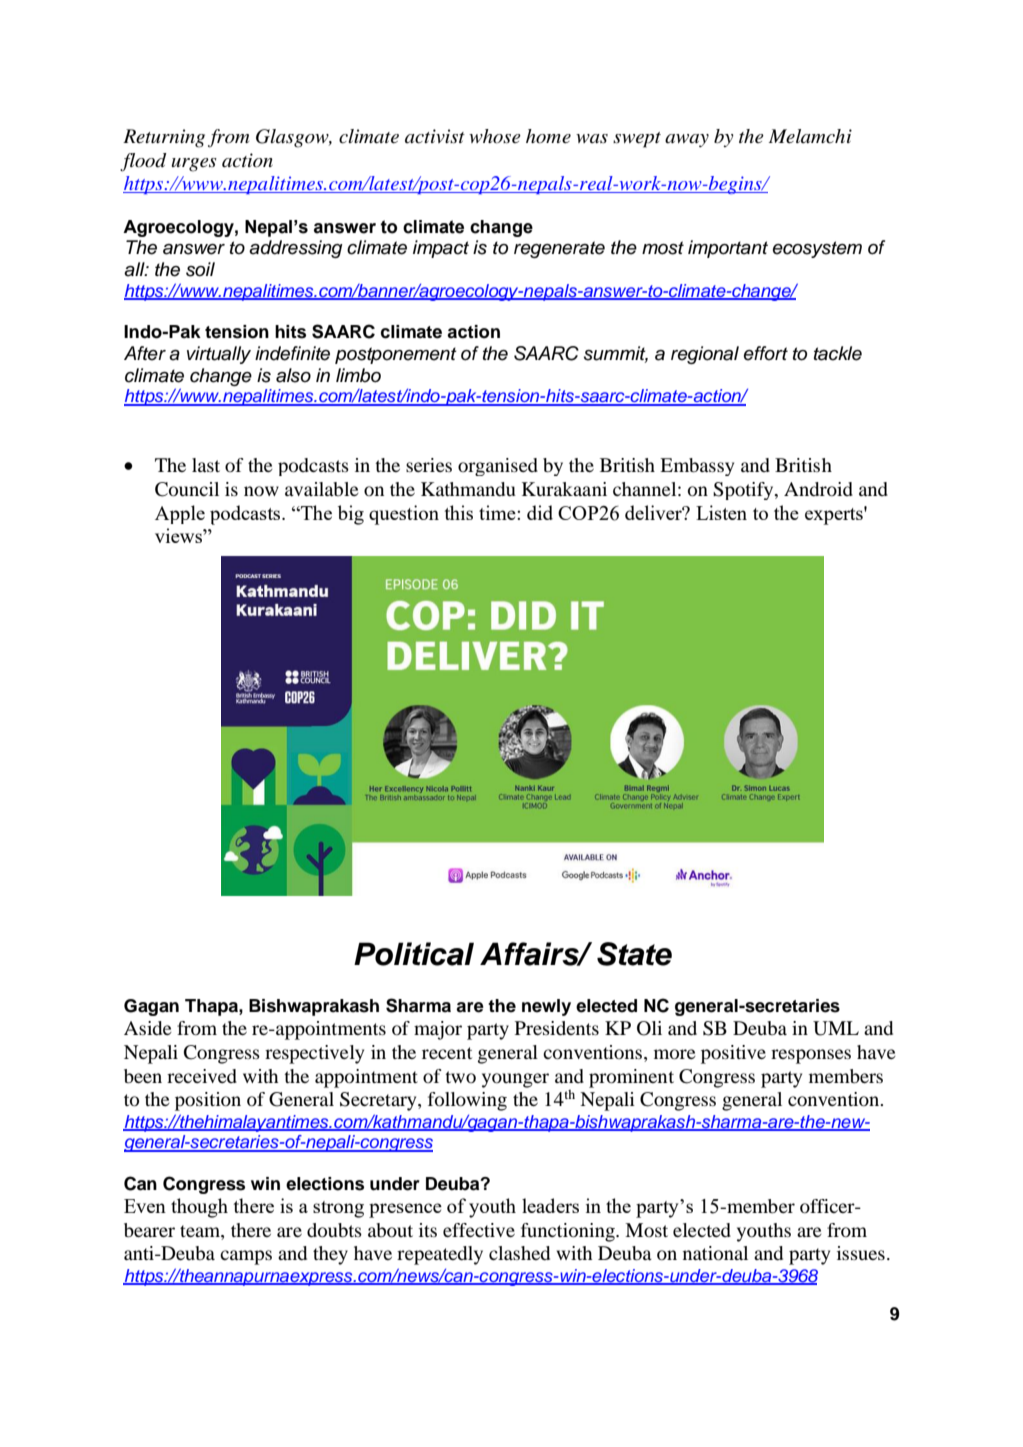 The width and height of the document is (1023, 1447). I want to click on away, so click(687, 140).
